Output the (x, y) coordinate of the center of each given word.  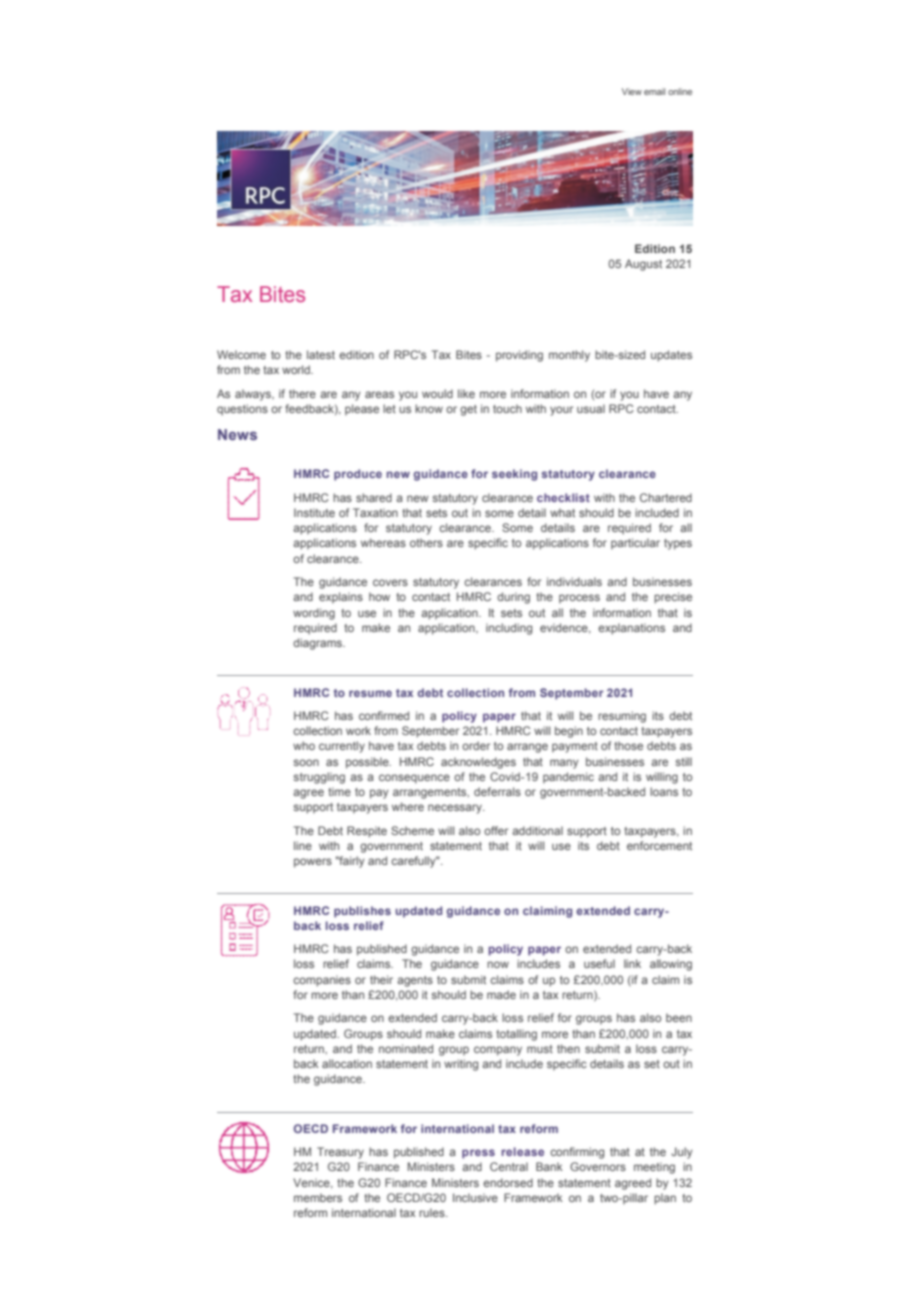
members (318, 1197)
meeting (654, 1168)
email (654, 91)
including (509, 629)
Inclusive (475, 1197)
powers (313, 863)
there (302, 393)
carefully (414, 862)
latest (321, 354)
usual (591, 408)
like (466, 393)
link (632, 963)
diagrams (318, 644)
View (632, 91)
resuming (622, 717)
